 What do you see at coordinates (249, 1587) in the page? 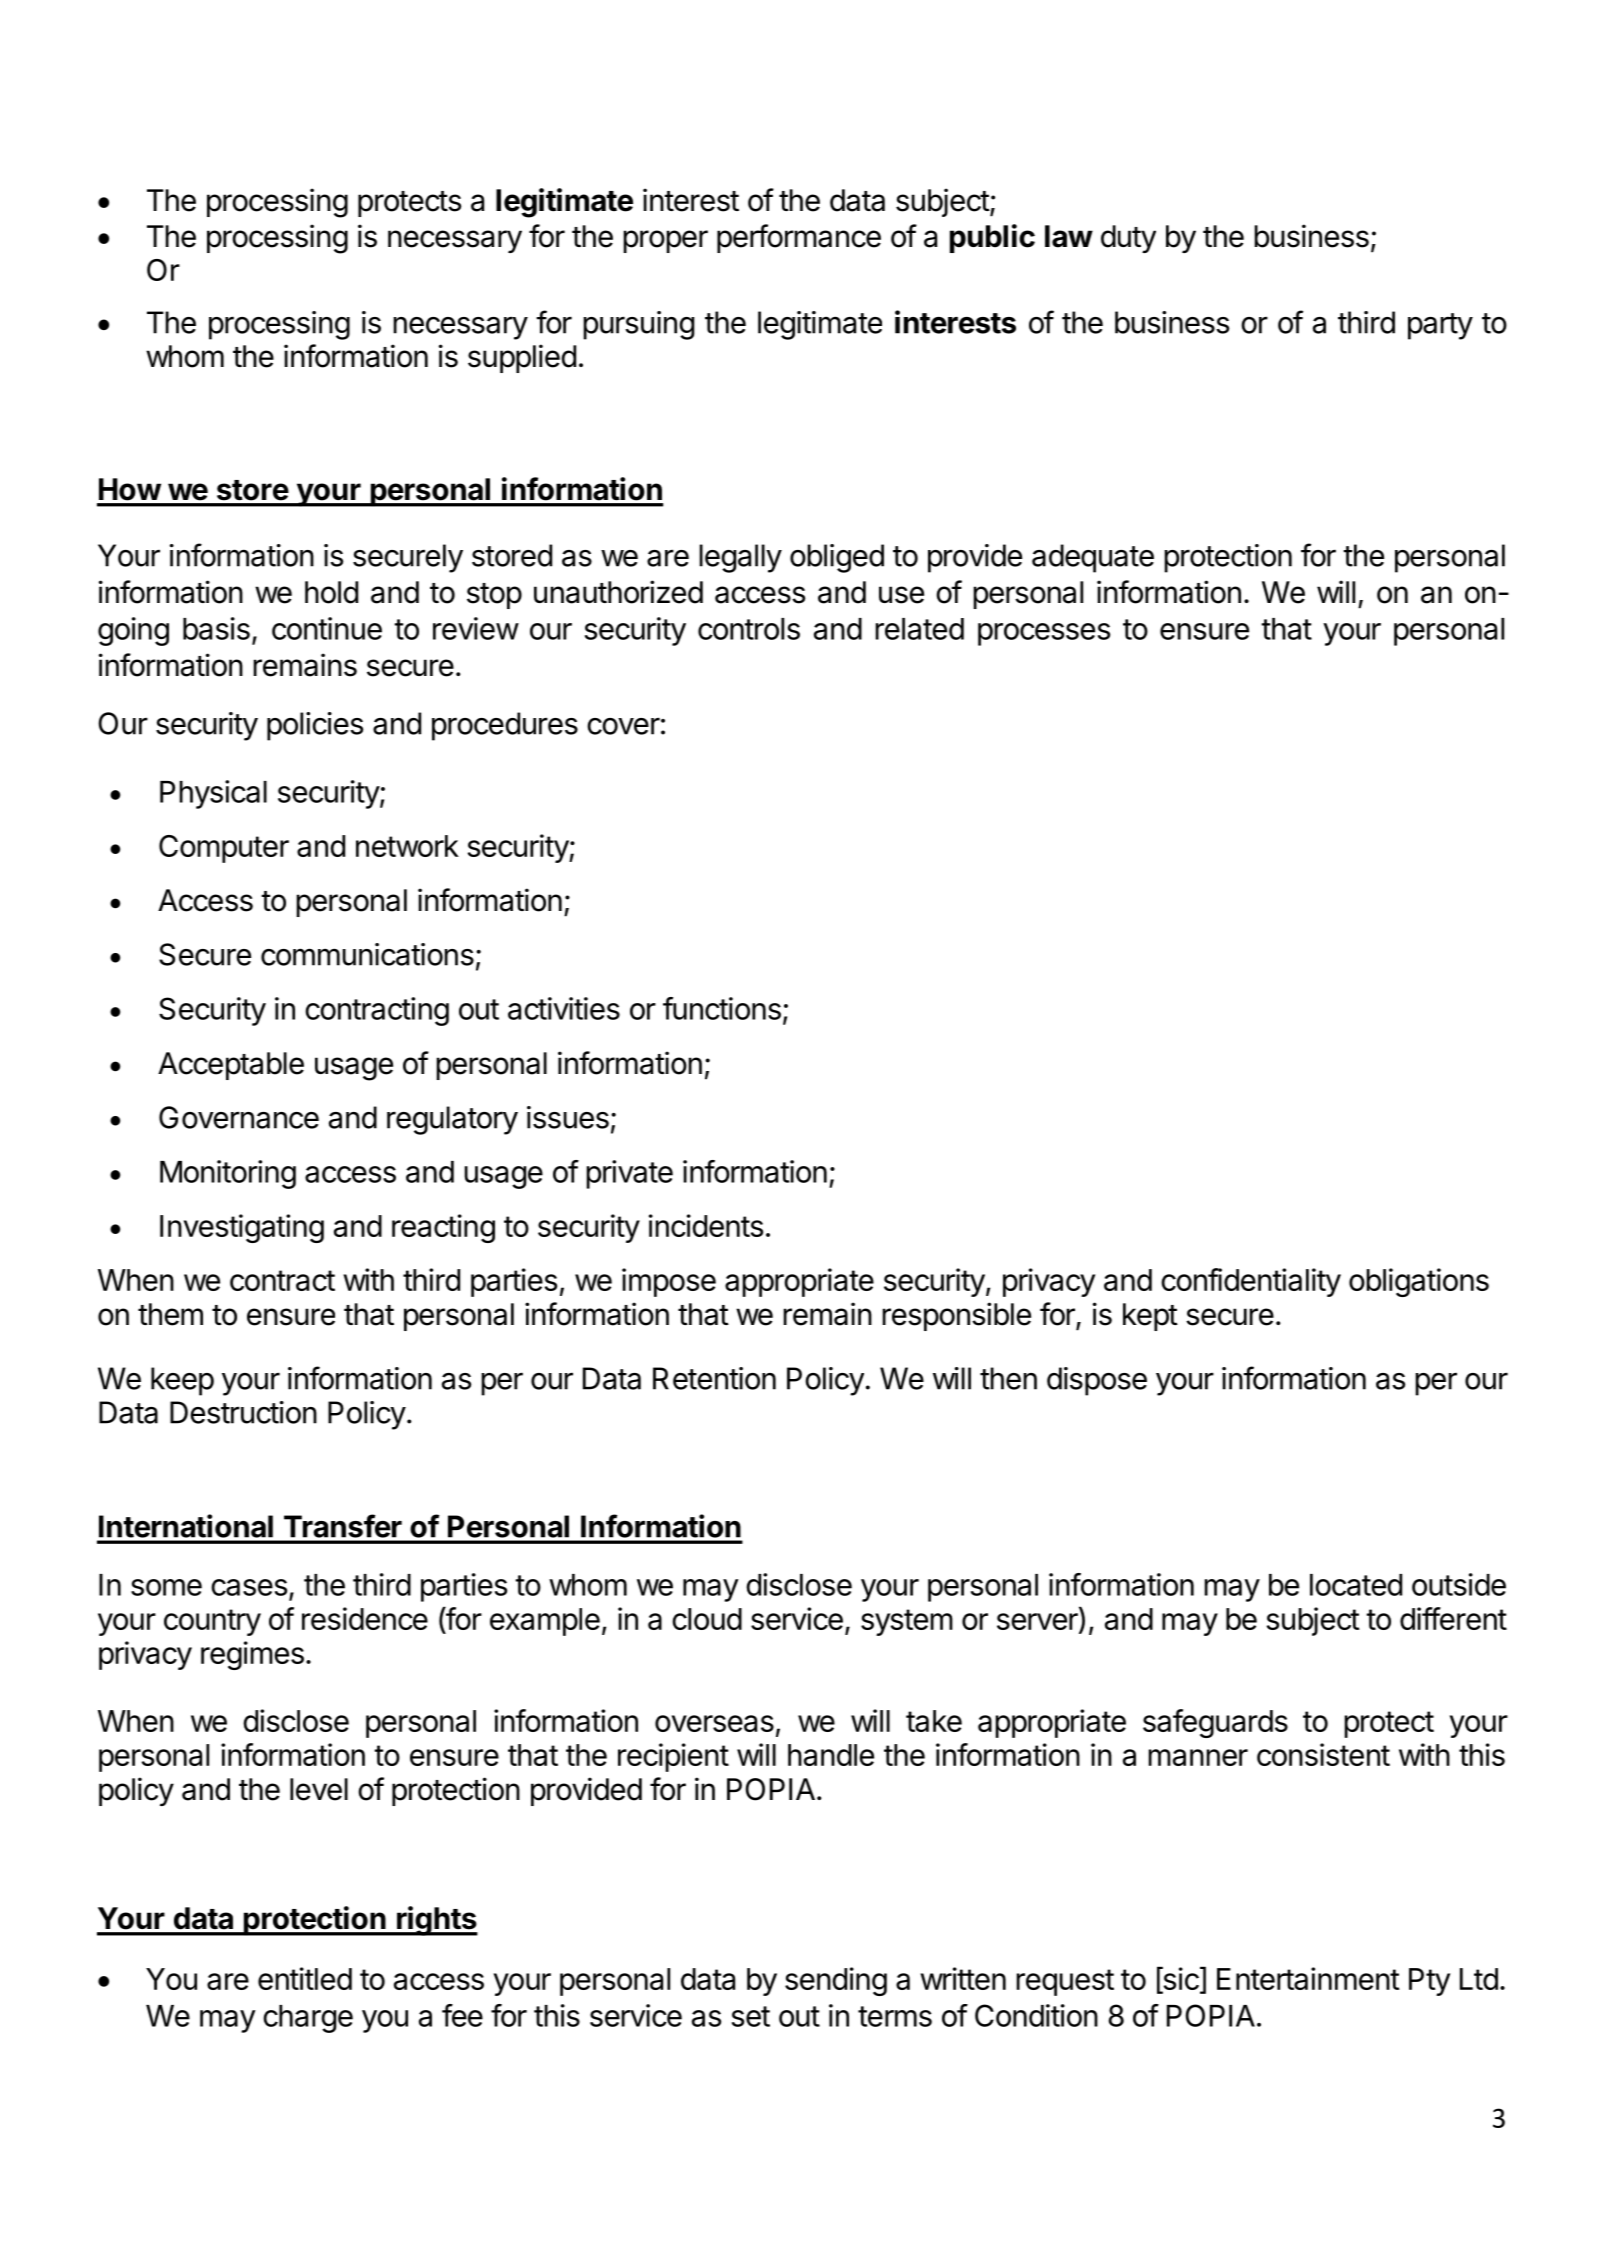
I see `cases` at bounding box center [249, 1587].
